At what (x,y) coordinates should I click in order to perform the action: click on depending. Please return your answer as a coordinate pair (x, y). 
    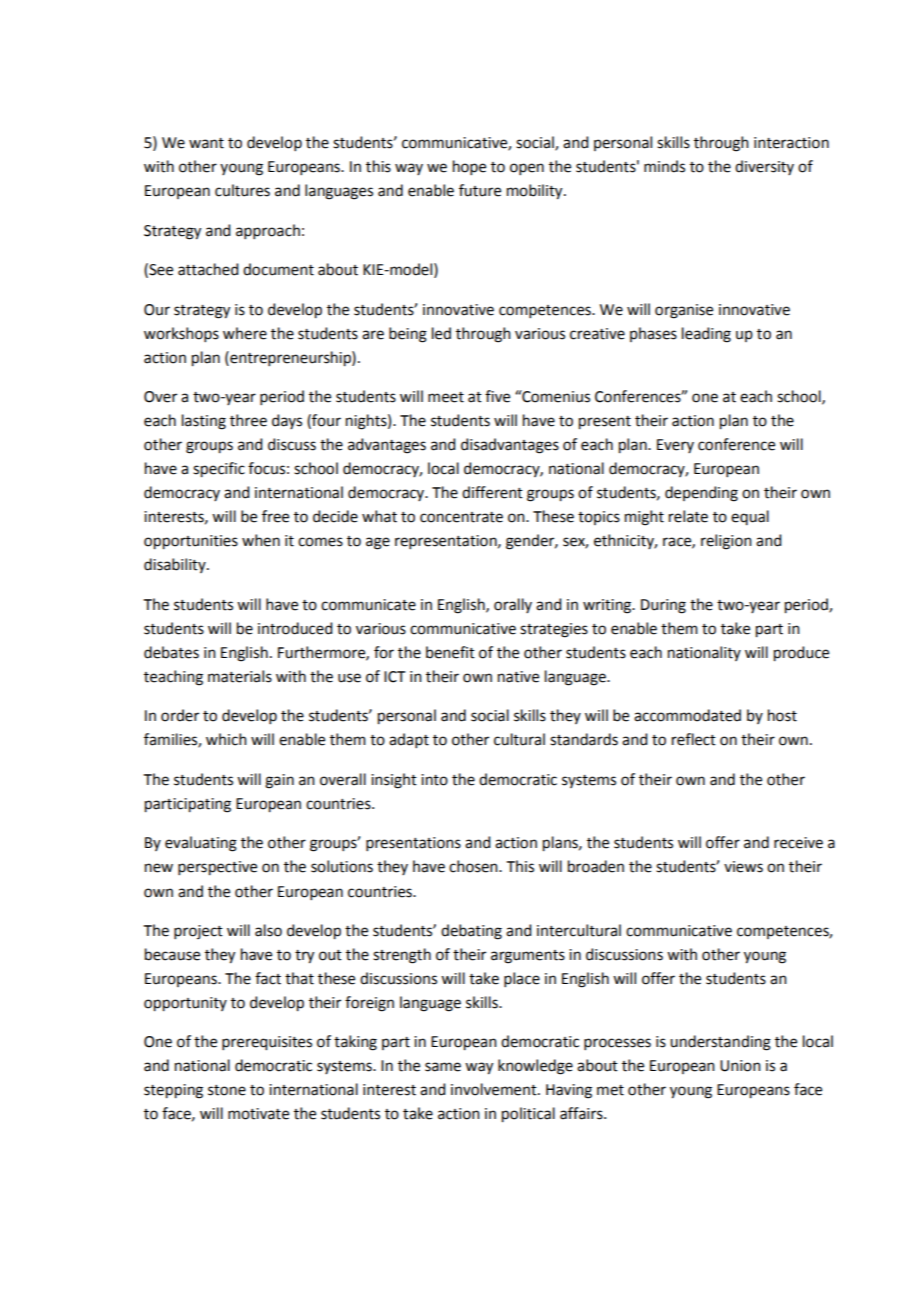
    Looking at the image, I should click on (701, 494).
